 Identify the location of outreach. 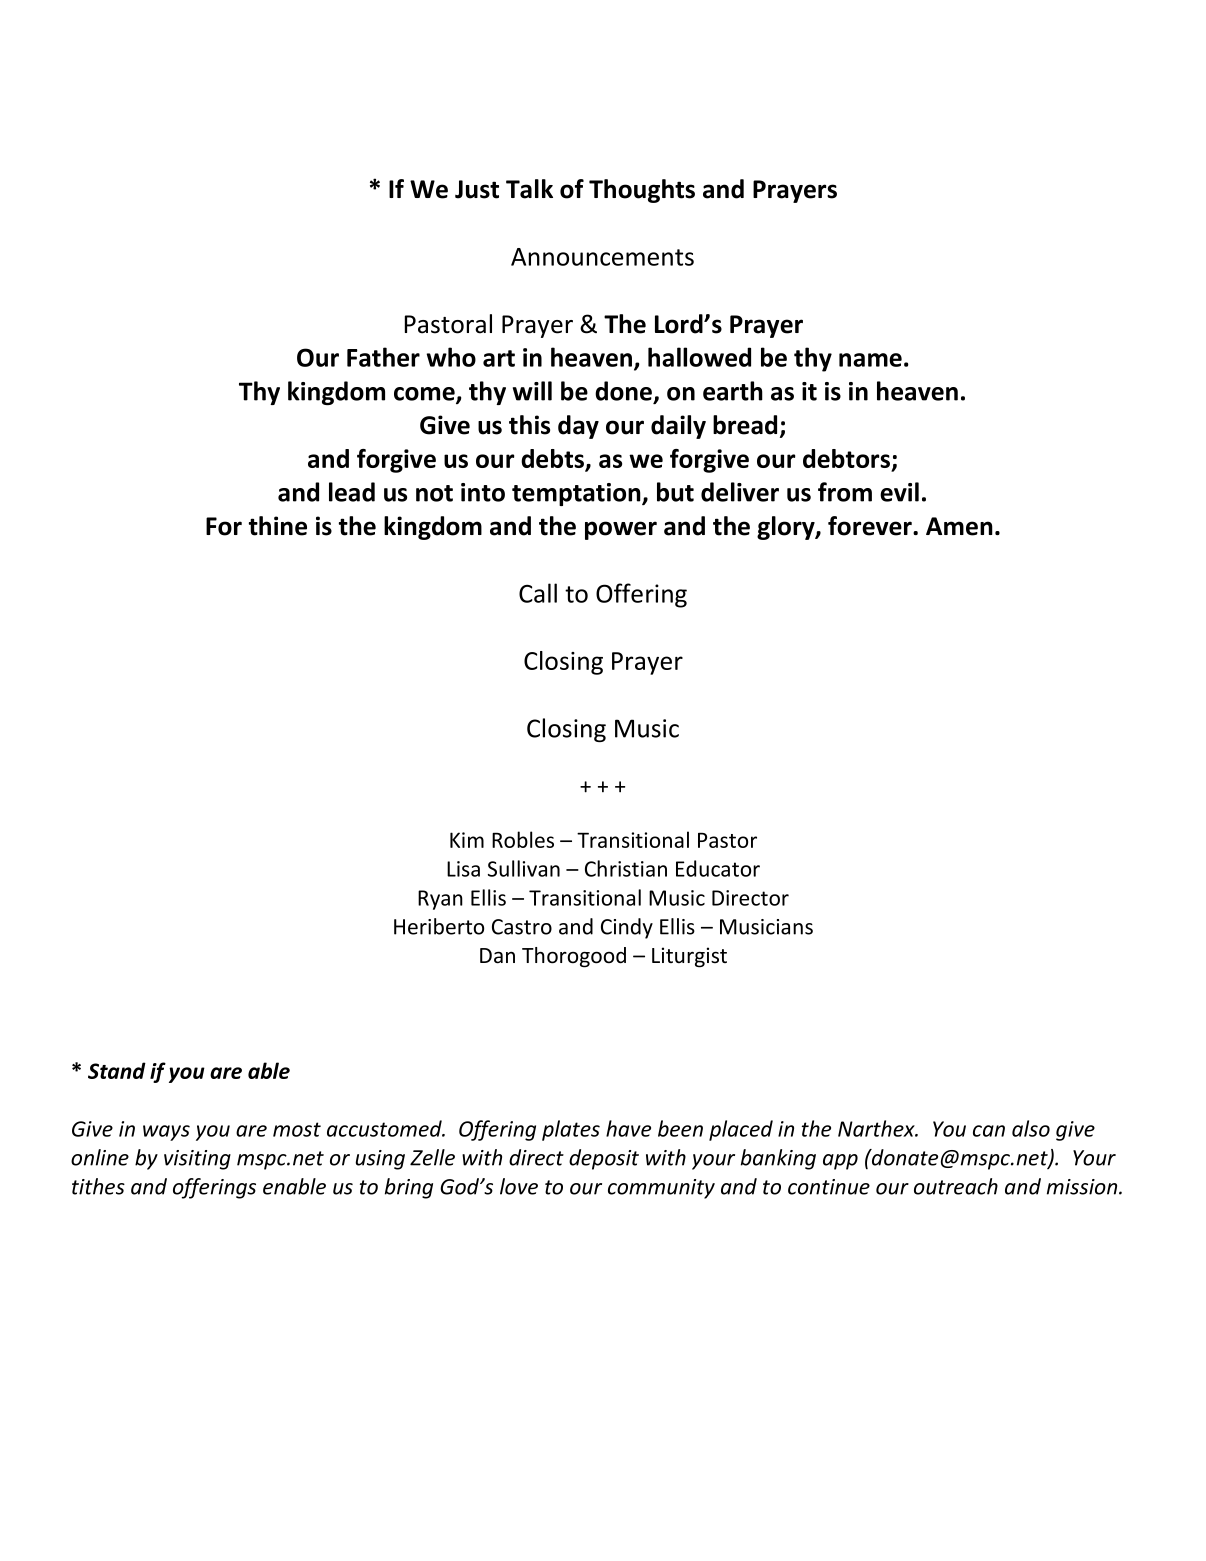
(956, 1186).
